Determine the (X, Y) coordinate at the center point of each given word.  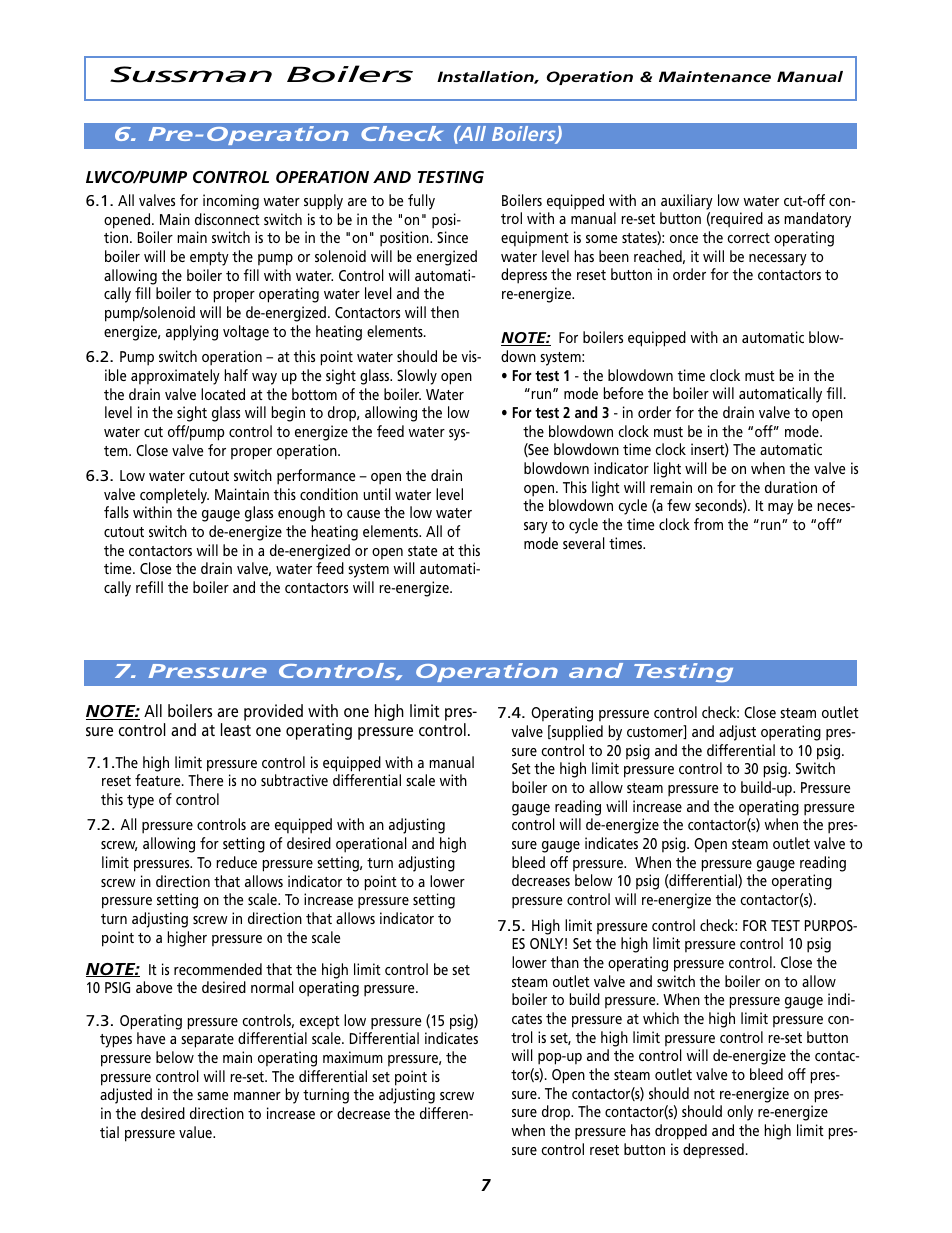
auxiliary (687, 202)
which (661, 1018)
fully (421, 202)
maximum (353, 1057)
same (212, 1096)
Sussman (191, 74)
